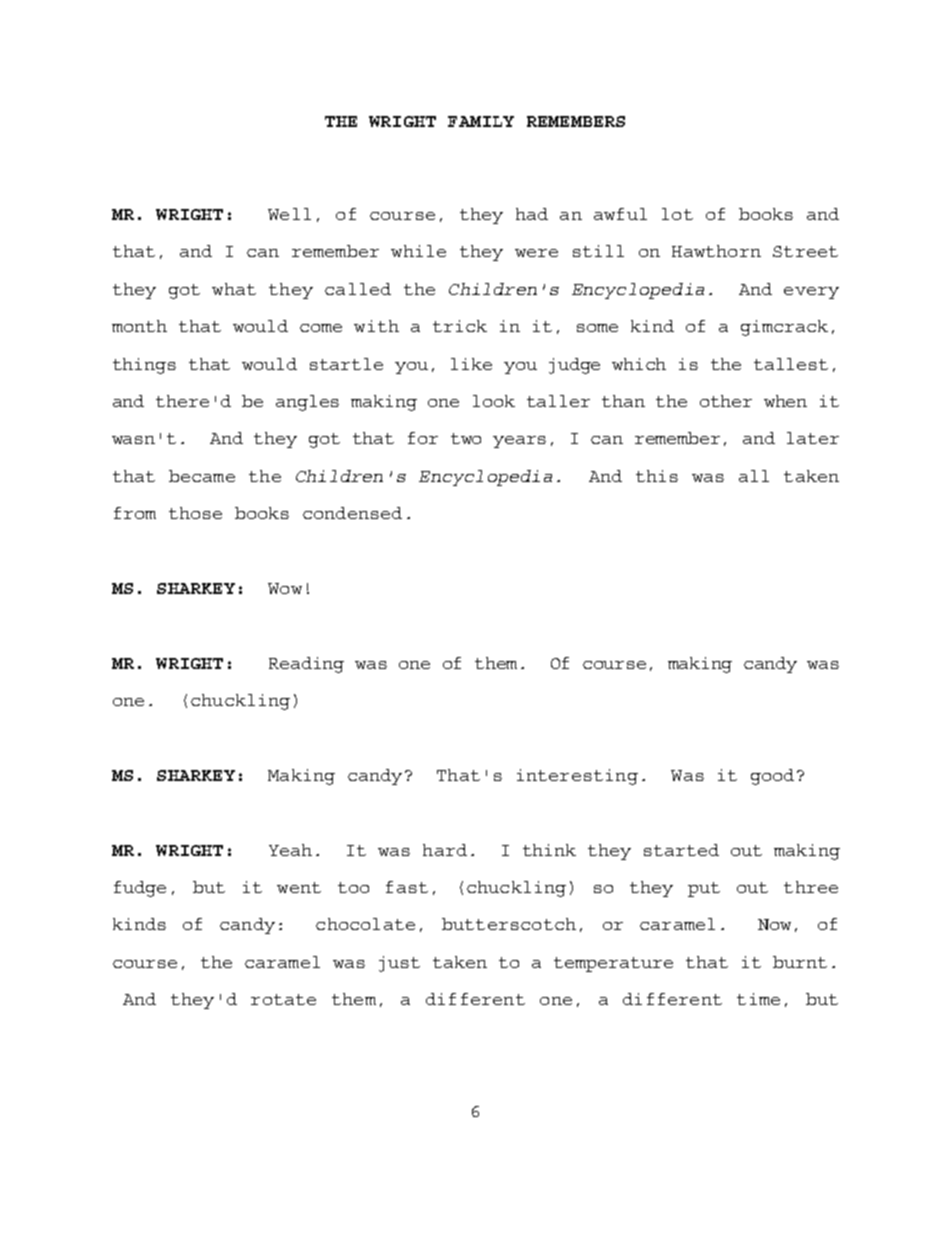  Describe the element at coordinates (466, 438) in the screenshot. I see `two` at that location.
